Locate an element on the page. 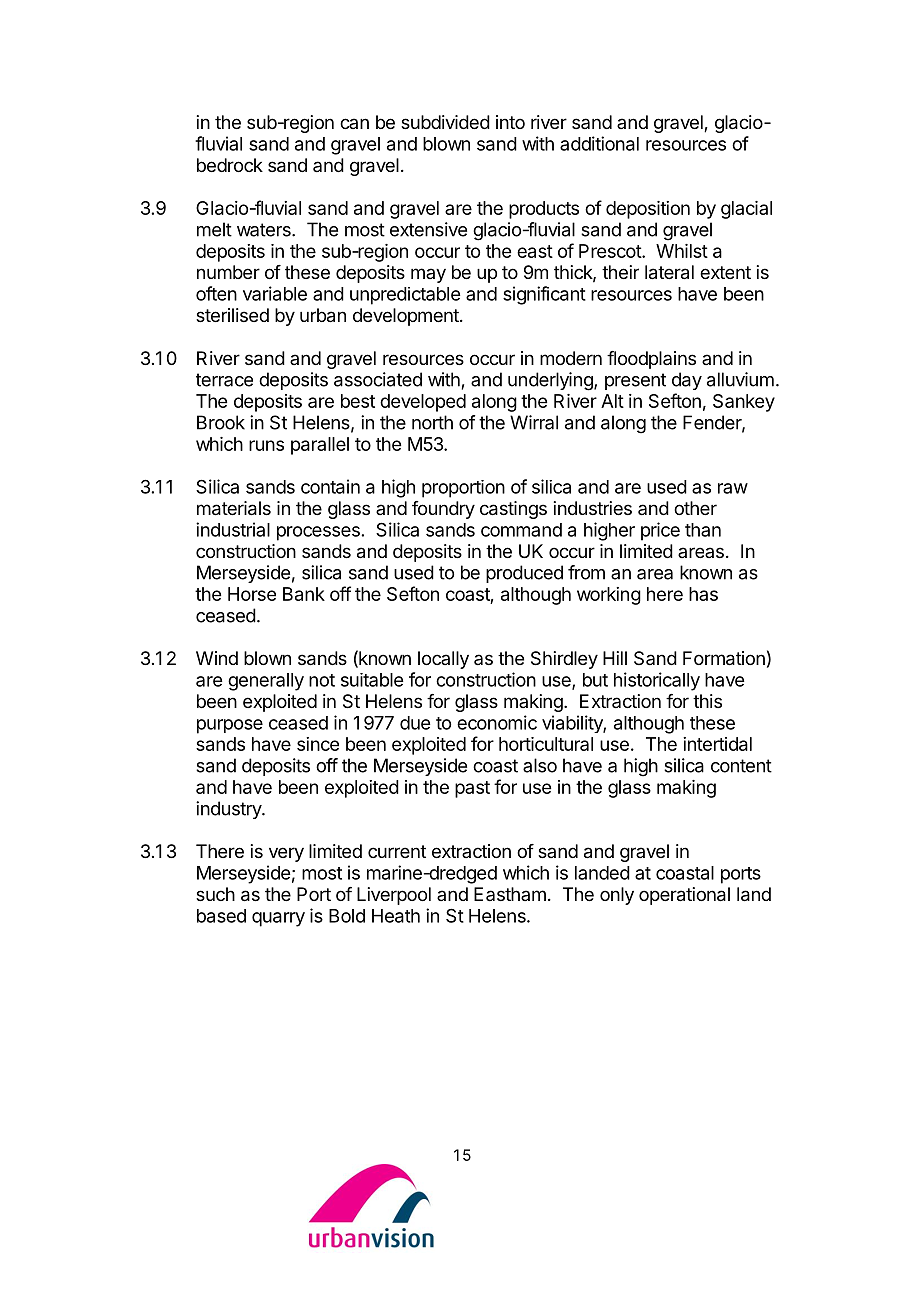 The width and height of the document is (924, 1308). into is located at coordinates (510, 122).
